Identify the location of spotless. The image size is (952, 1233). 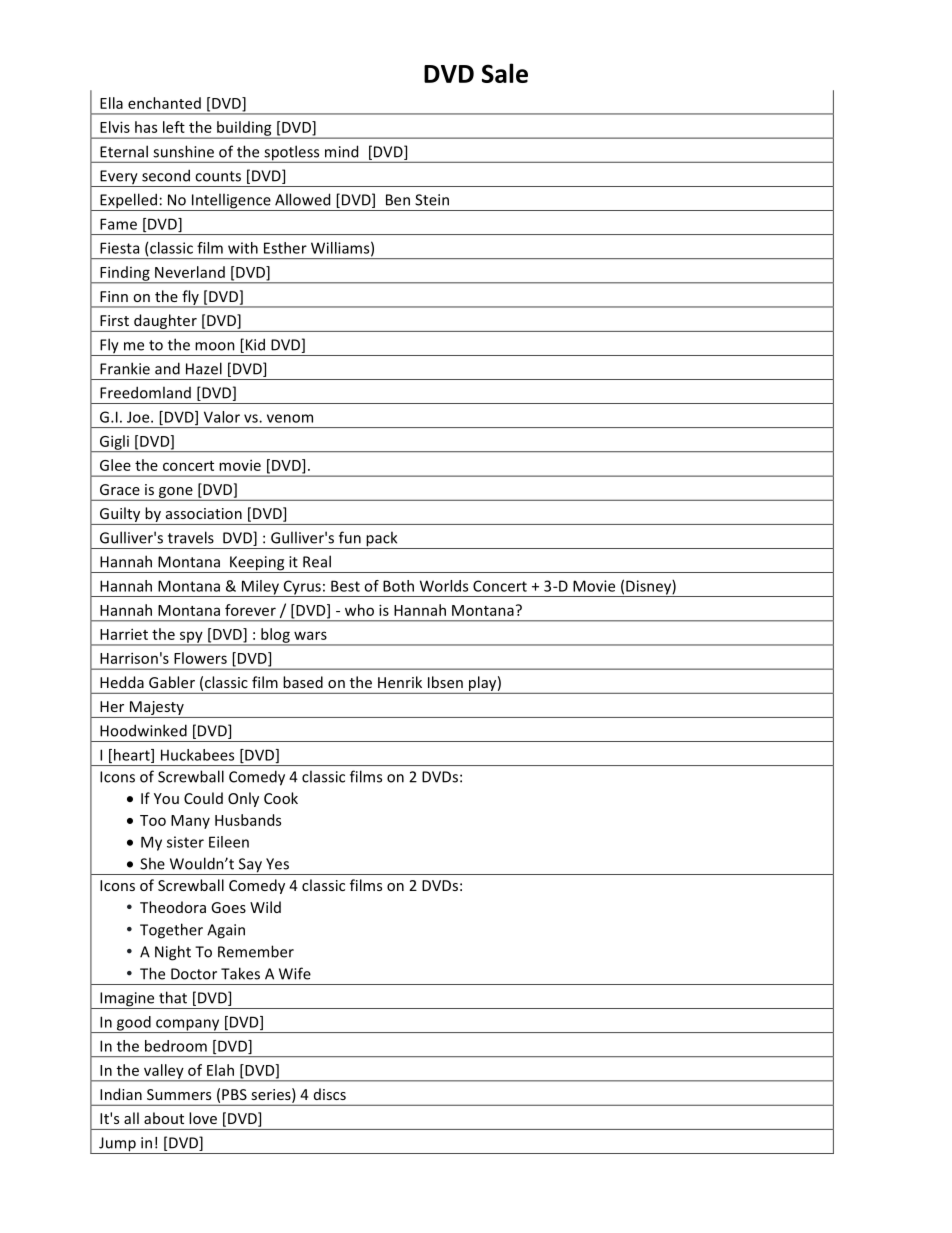
(292, 154).
